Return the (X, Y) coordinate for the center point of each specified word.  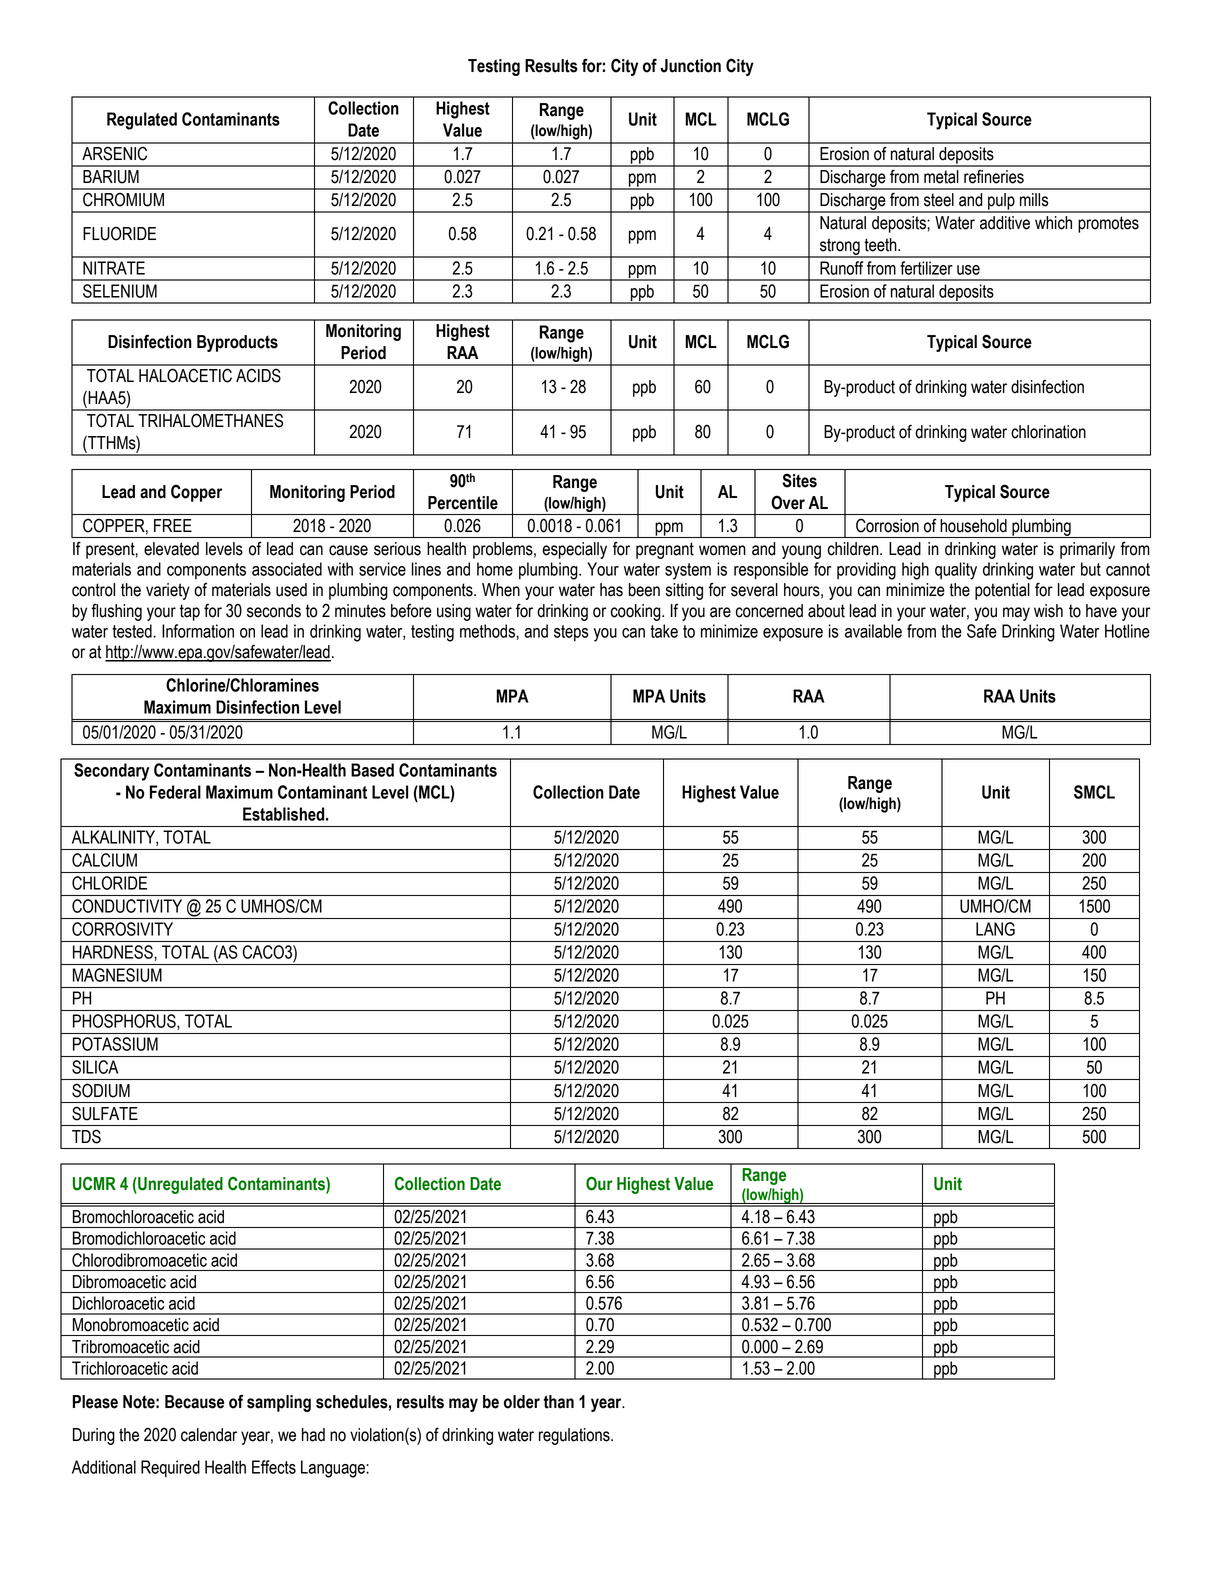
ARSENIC (114, 153)
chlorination (1048, 432)
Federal (175, 792)
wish (1048, 611)
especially (574, 550)
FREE (173, 525)
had (313, 1435)
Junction (690, 66)
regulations (575, 1436)
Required (170, 1468)
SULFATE (105, 1113)
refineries (994, 177)
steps (571, 633)
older (522, 1402)
